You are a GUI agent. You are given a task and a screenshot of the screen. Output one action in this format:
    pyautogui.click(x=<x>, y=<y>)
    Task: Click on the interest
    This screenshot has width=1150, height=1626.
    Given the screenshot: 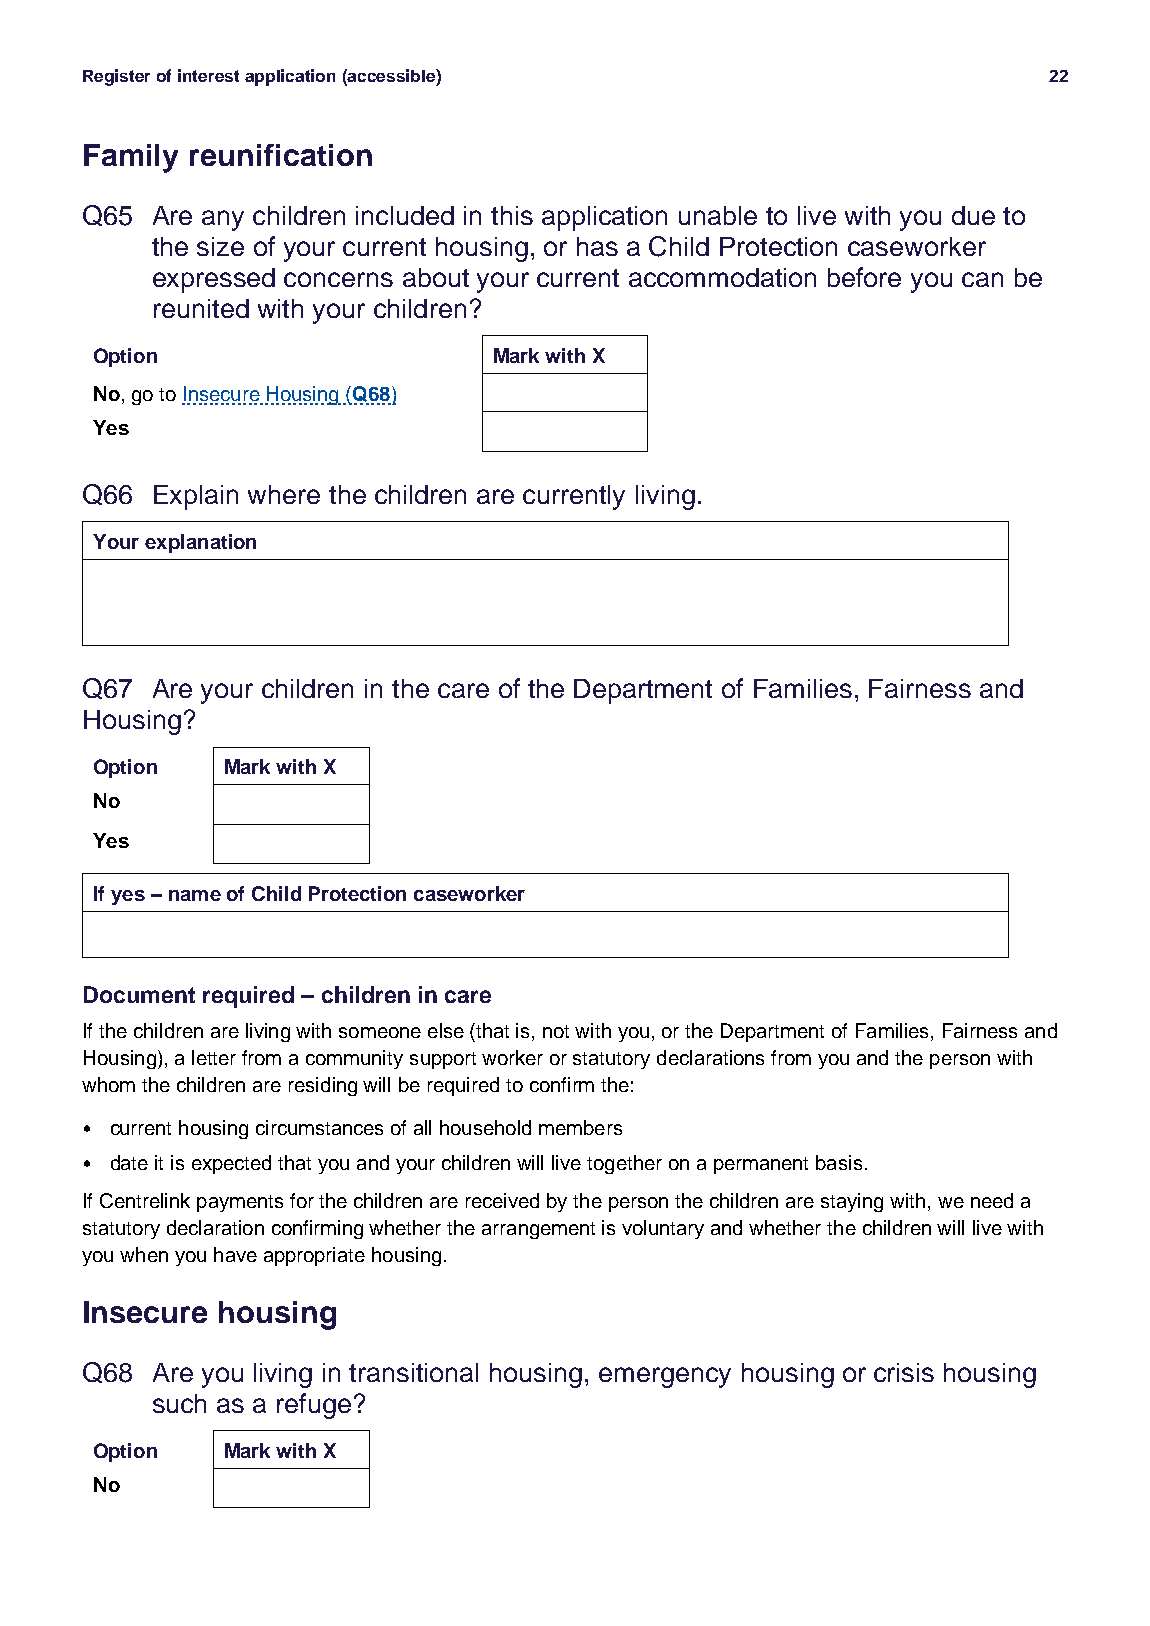 What is the action you would take?
    pyautogui.click(x=208, y=75)
